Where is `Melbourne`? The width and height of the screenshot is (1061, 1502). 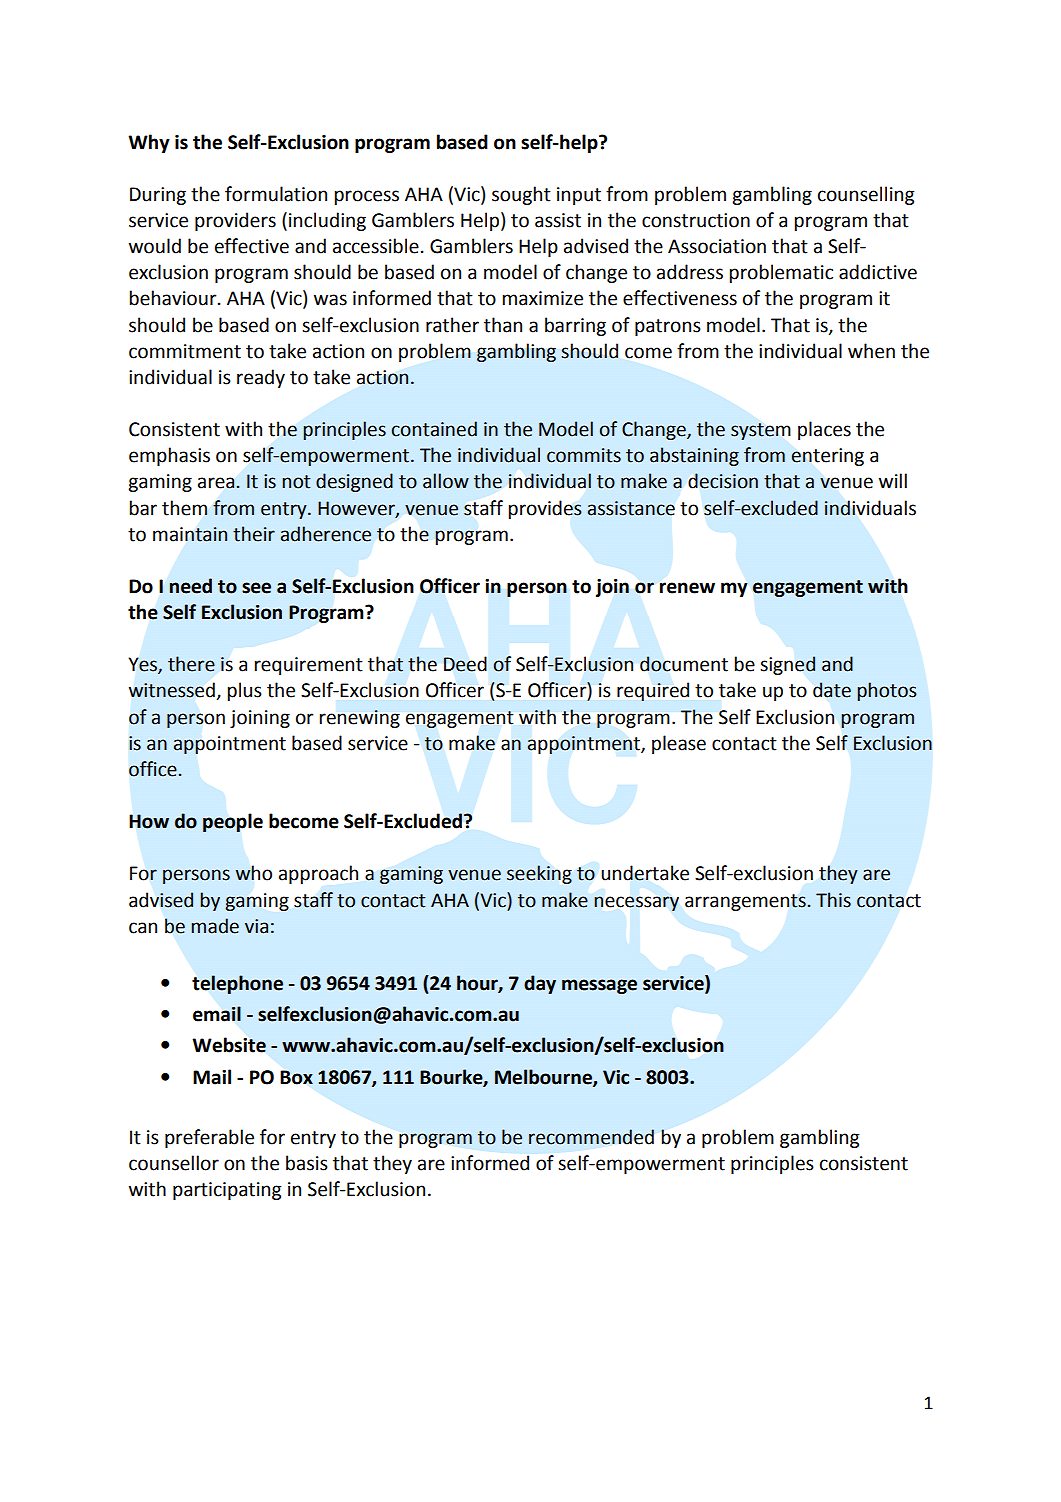
Melbourne is located at coordinates (544, 1077).
